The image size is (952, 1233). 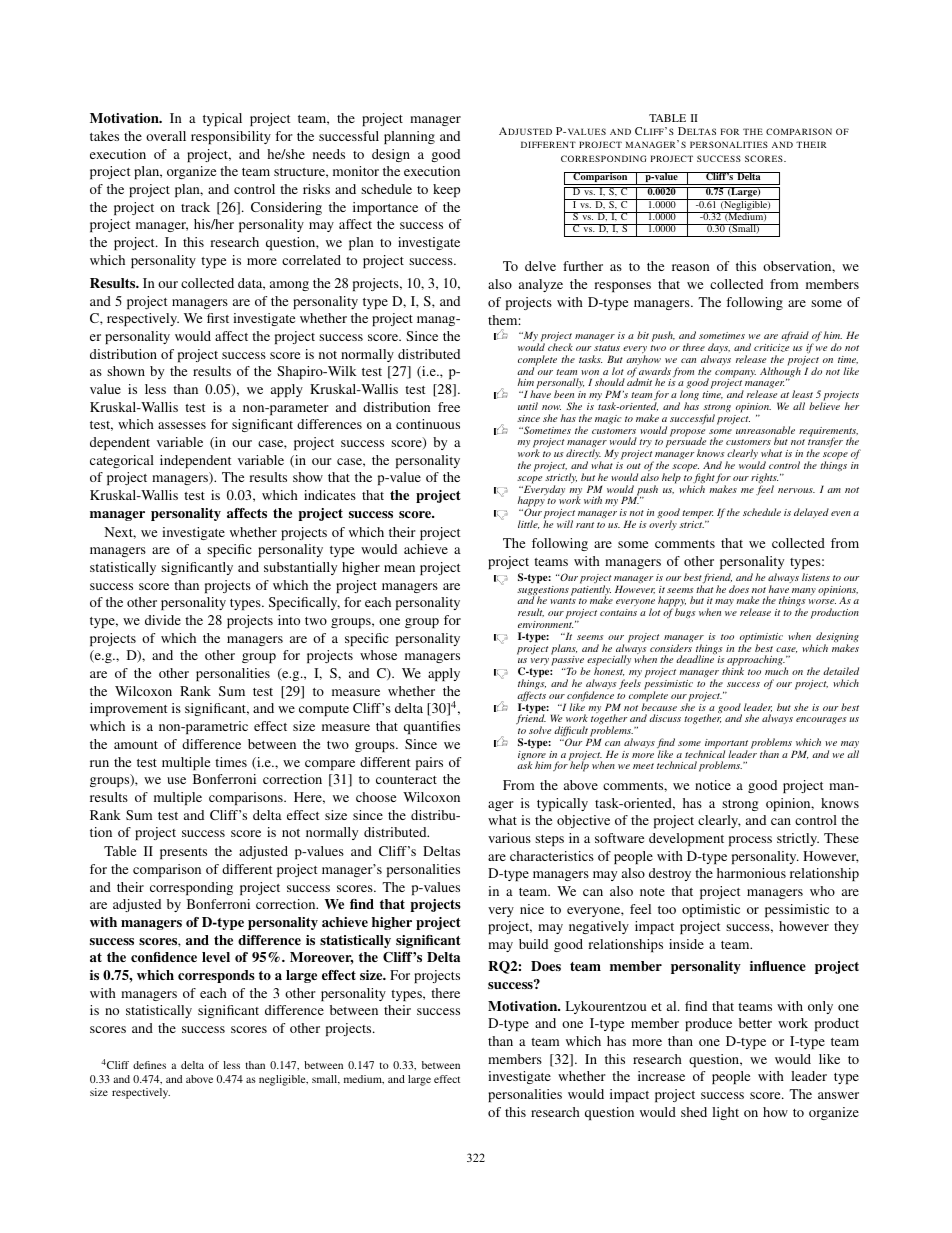 I want to click on assesses, so click(x=182, y=425).
